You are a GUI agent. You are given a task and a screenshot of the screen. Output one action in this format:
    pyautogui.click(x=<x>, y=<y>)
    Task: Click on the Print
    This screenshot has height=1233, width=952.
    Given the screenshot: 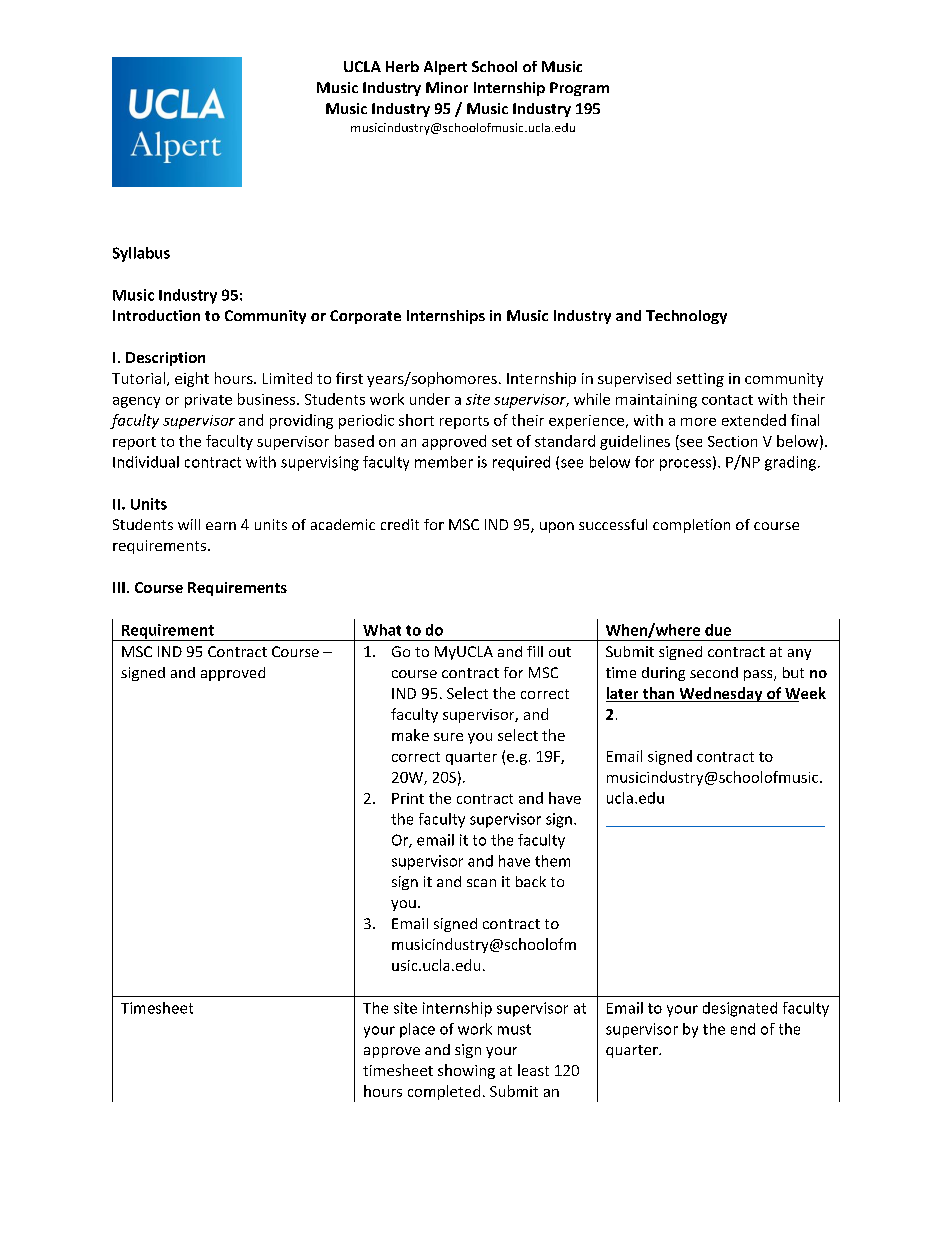 What is the action you would take?
    pyautogui.click(x=408, y=798)
